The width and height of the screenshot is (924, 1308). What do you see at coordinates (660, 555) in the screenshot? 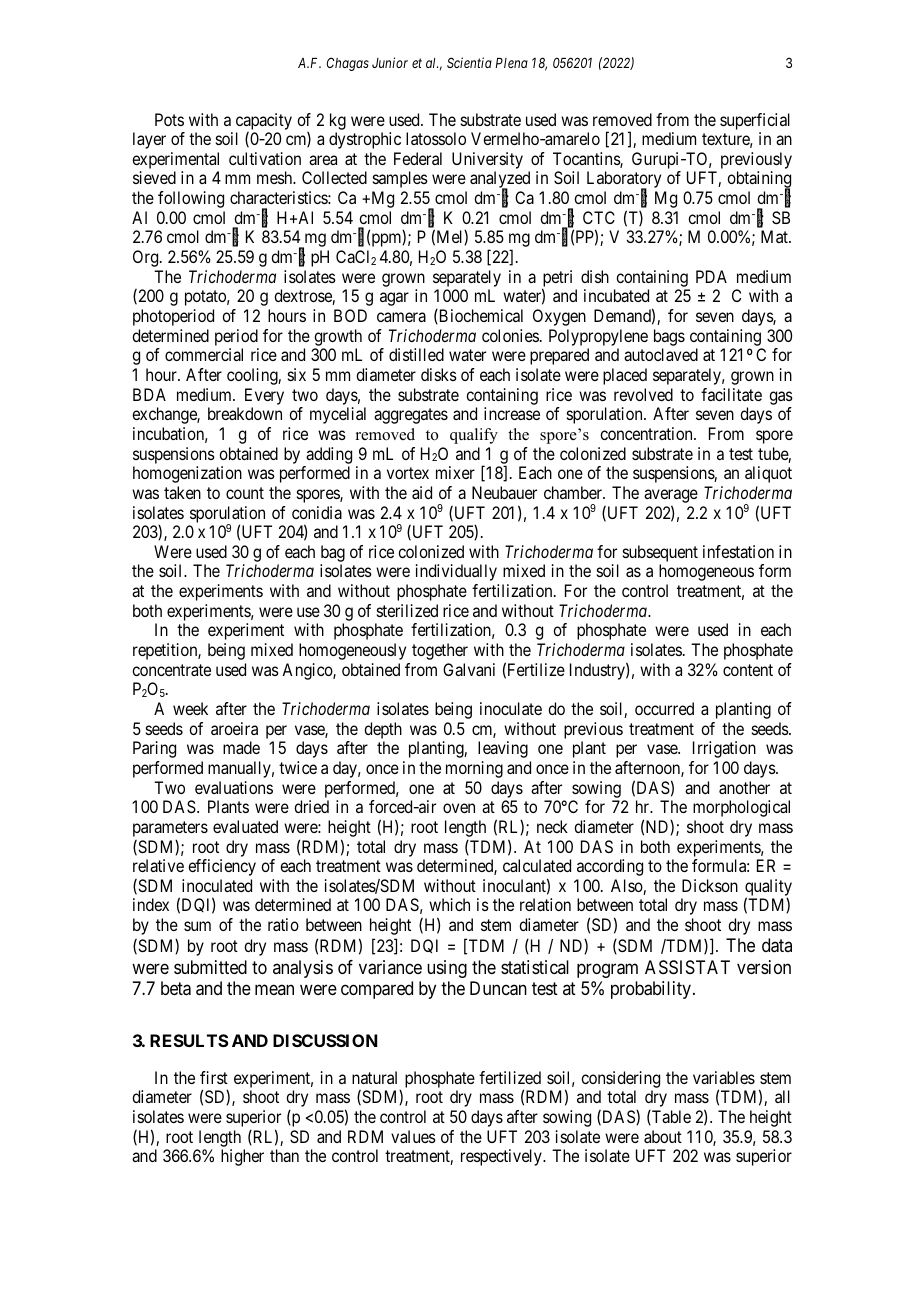
I see `subsequent` at bounding box center [660, 555].
